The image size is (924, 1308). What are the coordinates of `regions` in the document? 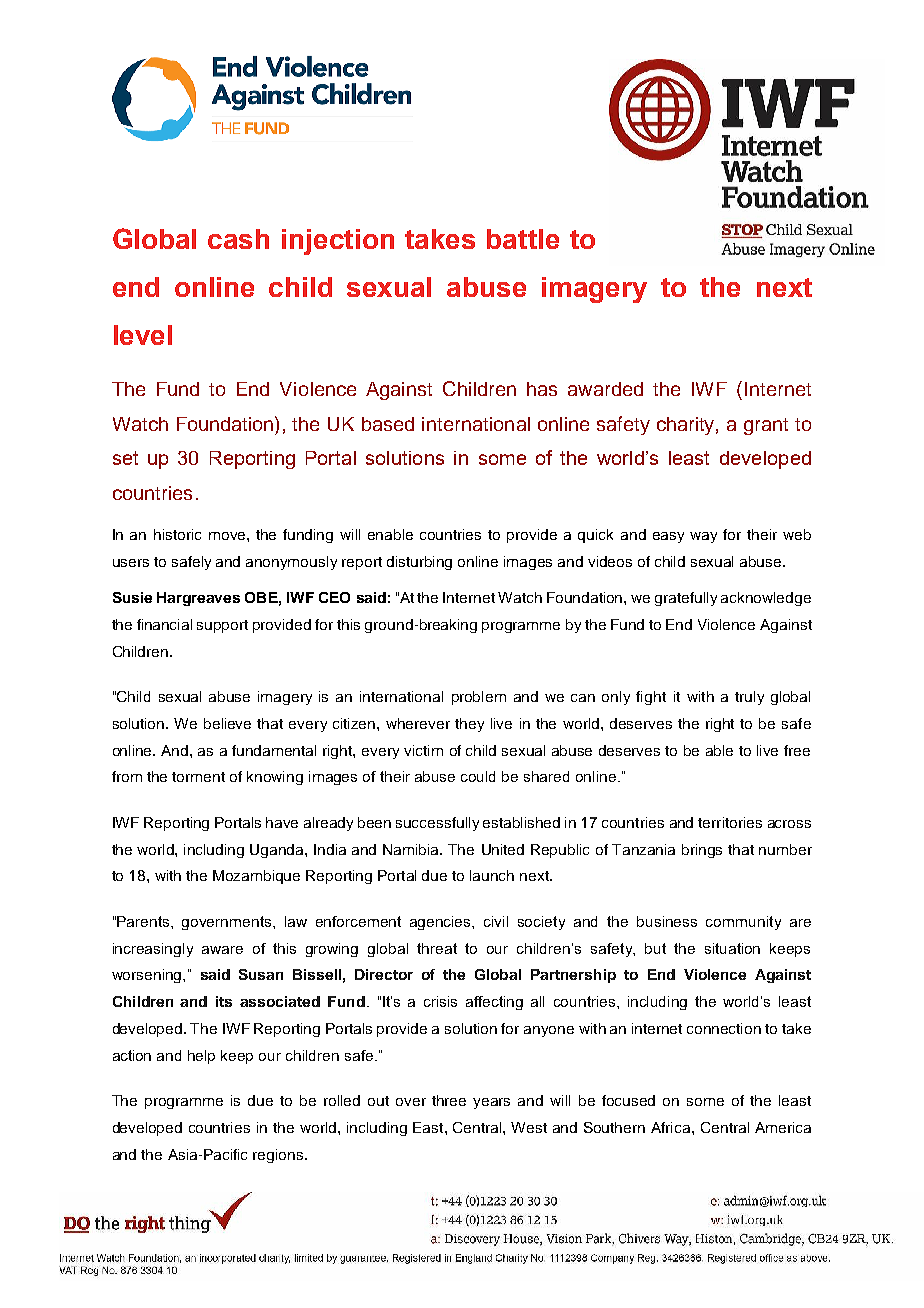 It's located at (279, 1156).
